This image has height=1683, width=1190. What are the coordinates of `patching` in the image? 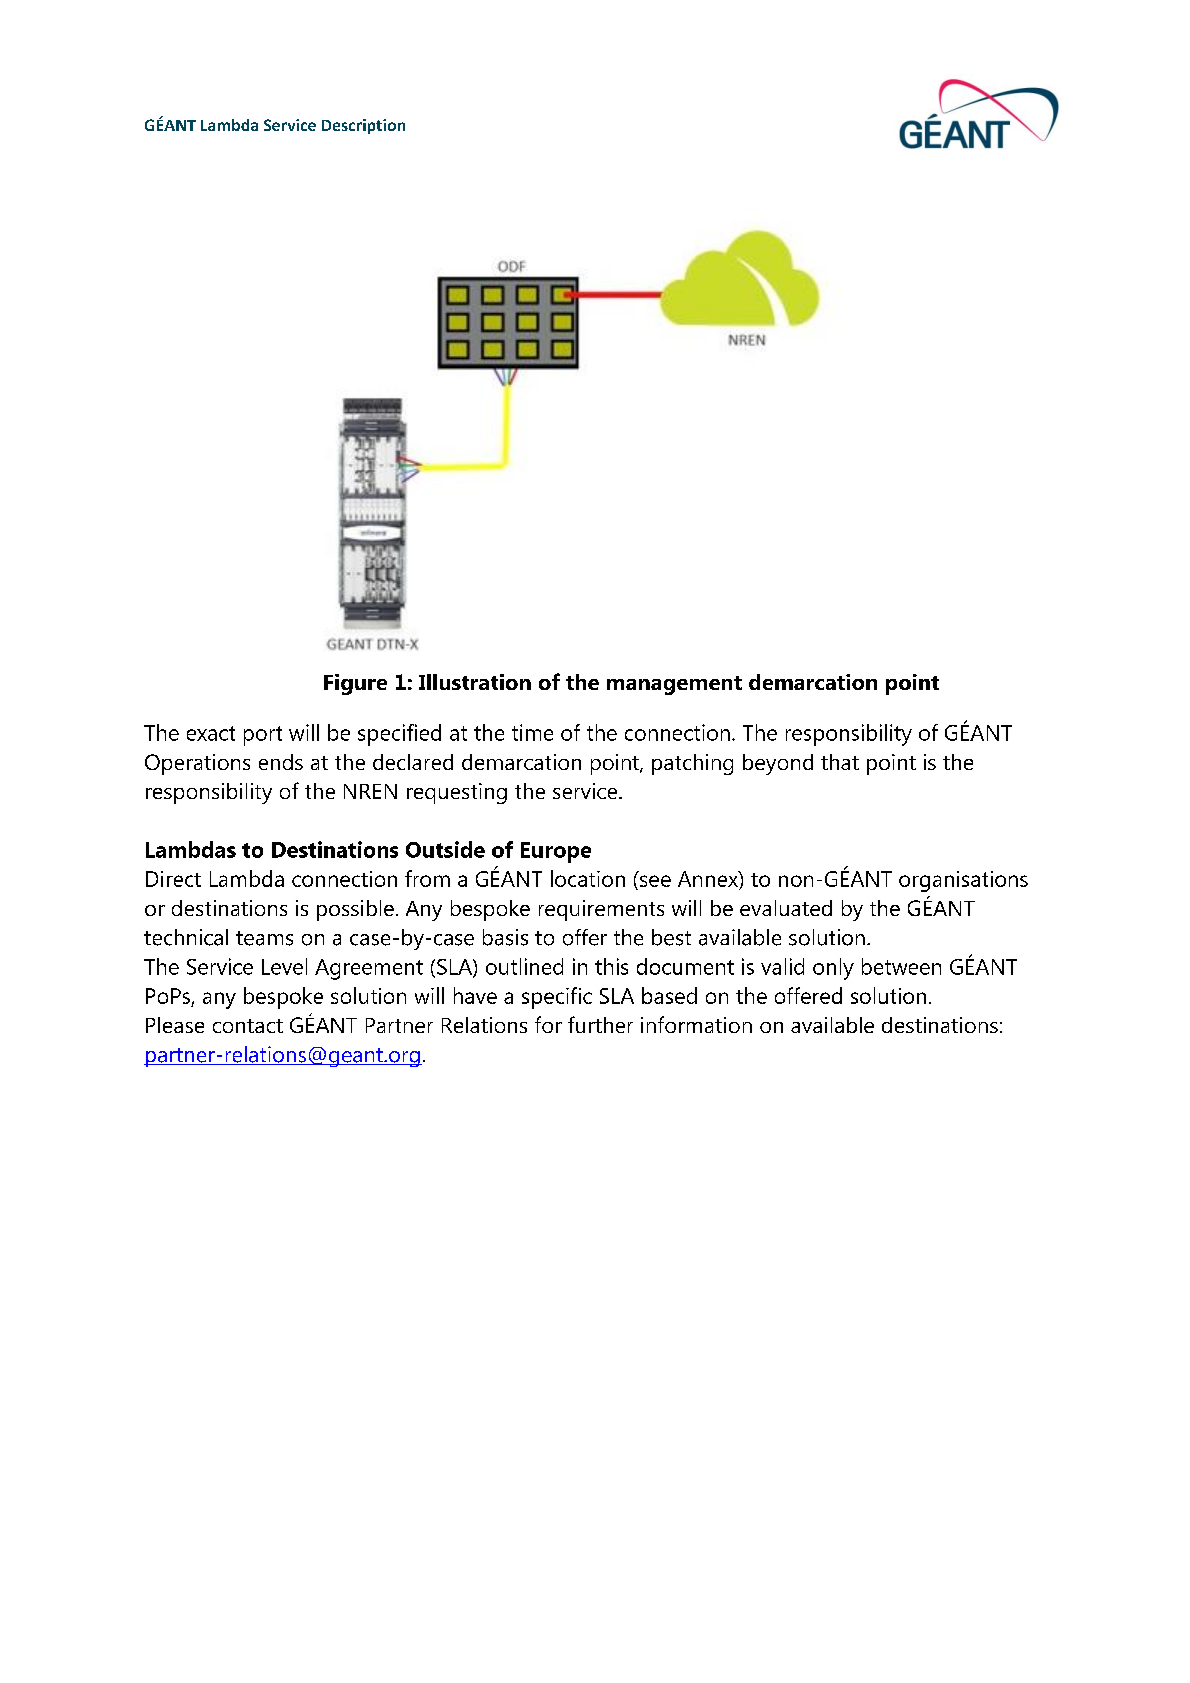 It's located at (692, 764).
